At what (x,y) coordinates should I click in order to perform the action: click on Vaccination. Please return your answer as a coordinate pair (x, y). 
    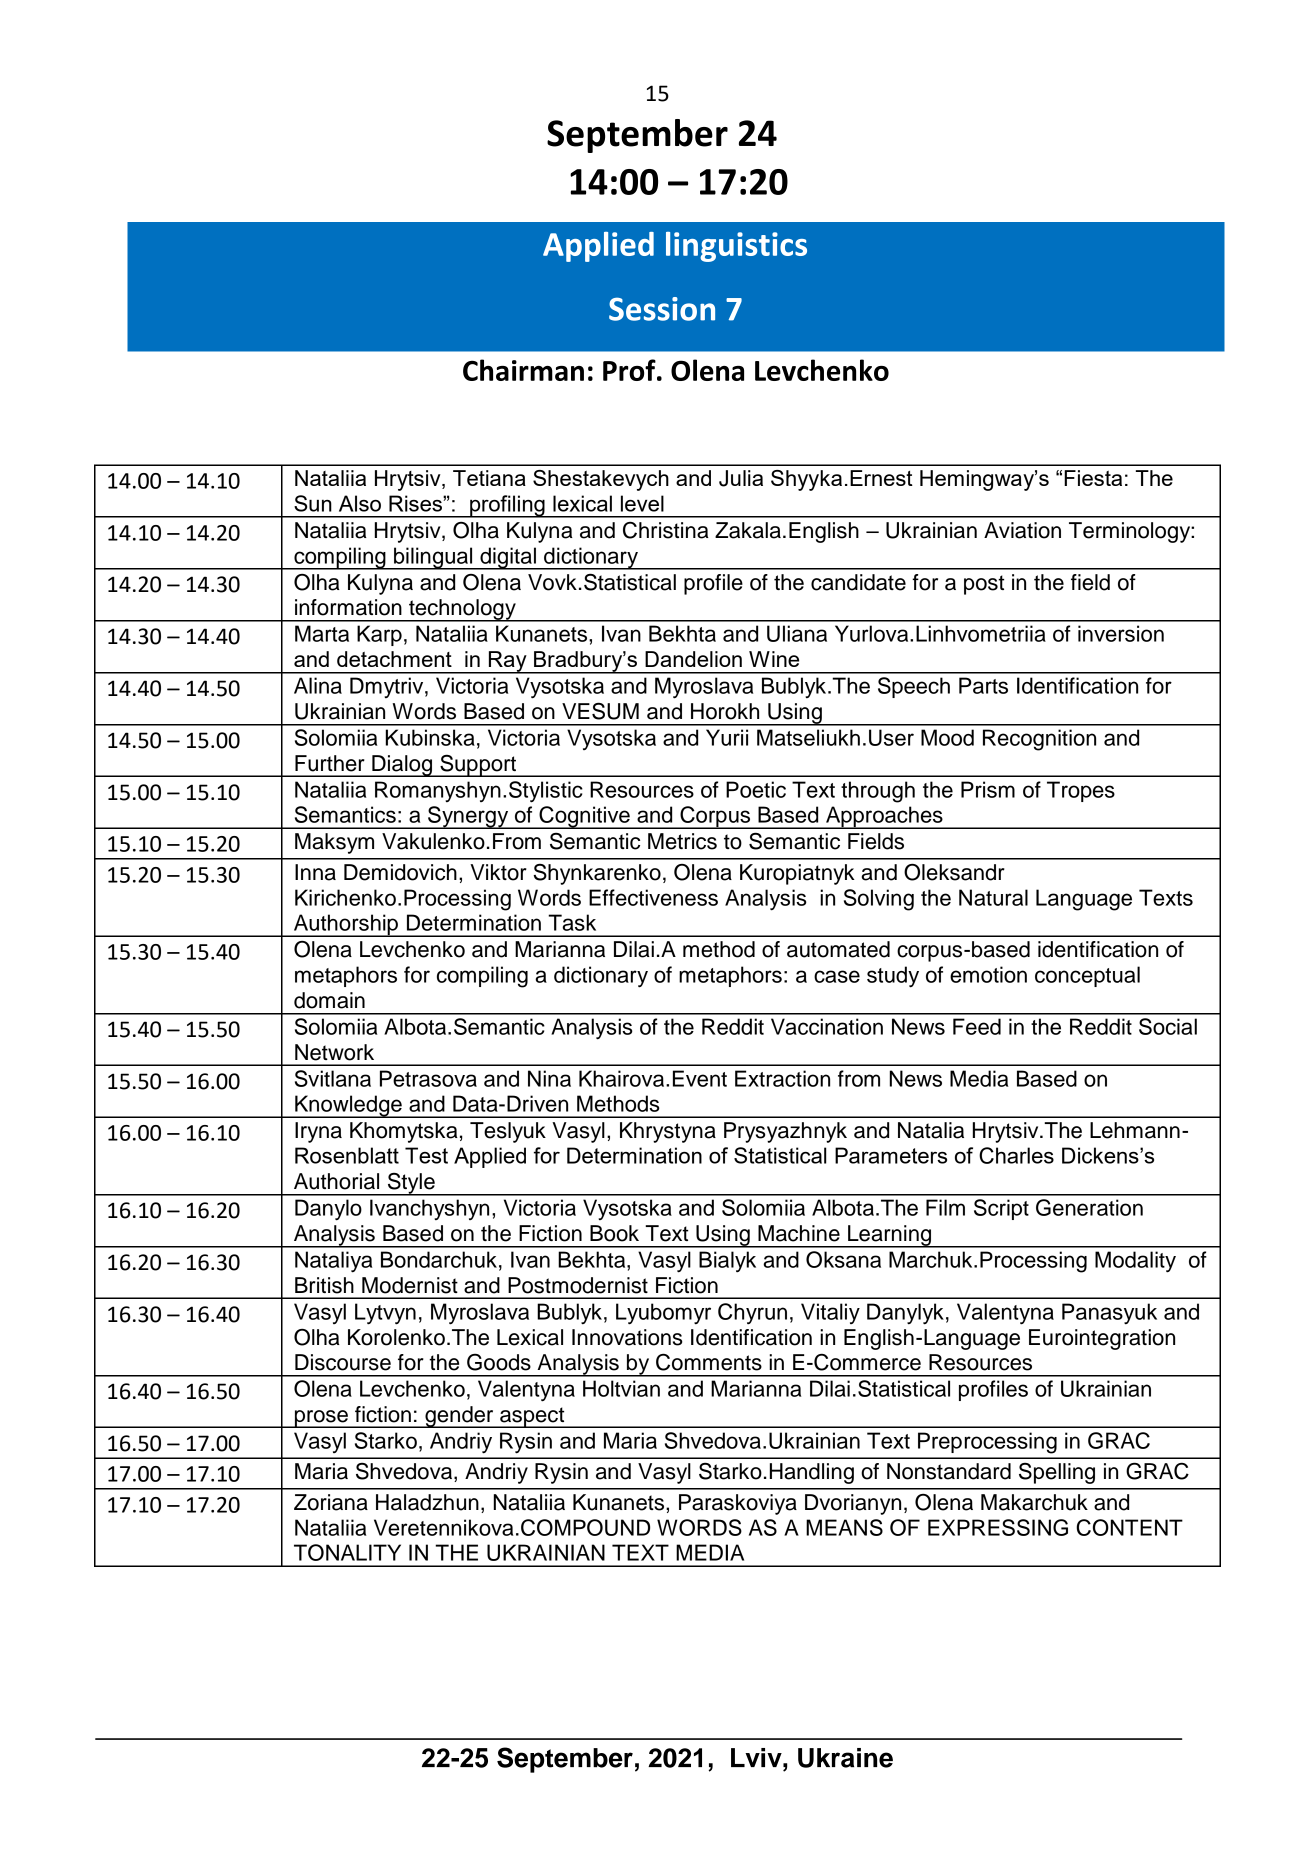
    Looking at the image, I should click on (827, 1026).
